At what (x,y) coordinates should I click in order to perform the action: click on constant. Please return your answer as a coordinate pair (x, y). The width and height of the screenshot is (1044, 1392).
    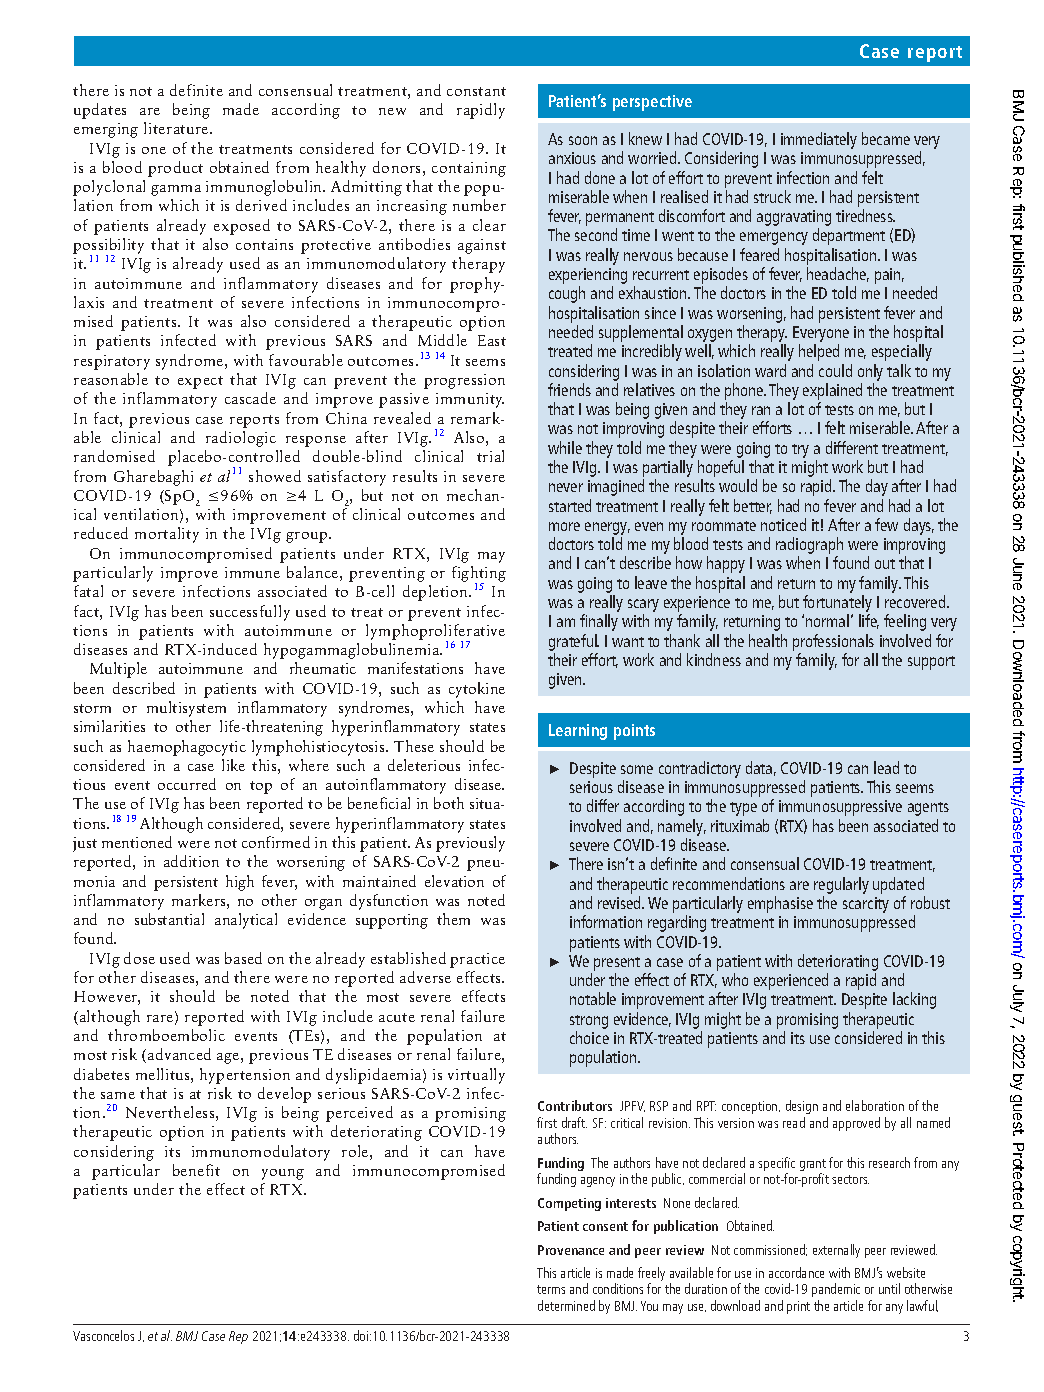
    Looking at the image, I should click on (476, 91).
